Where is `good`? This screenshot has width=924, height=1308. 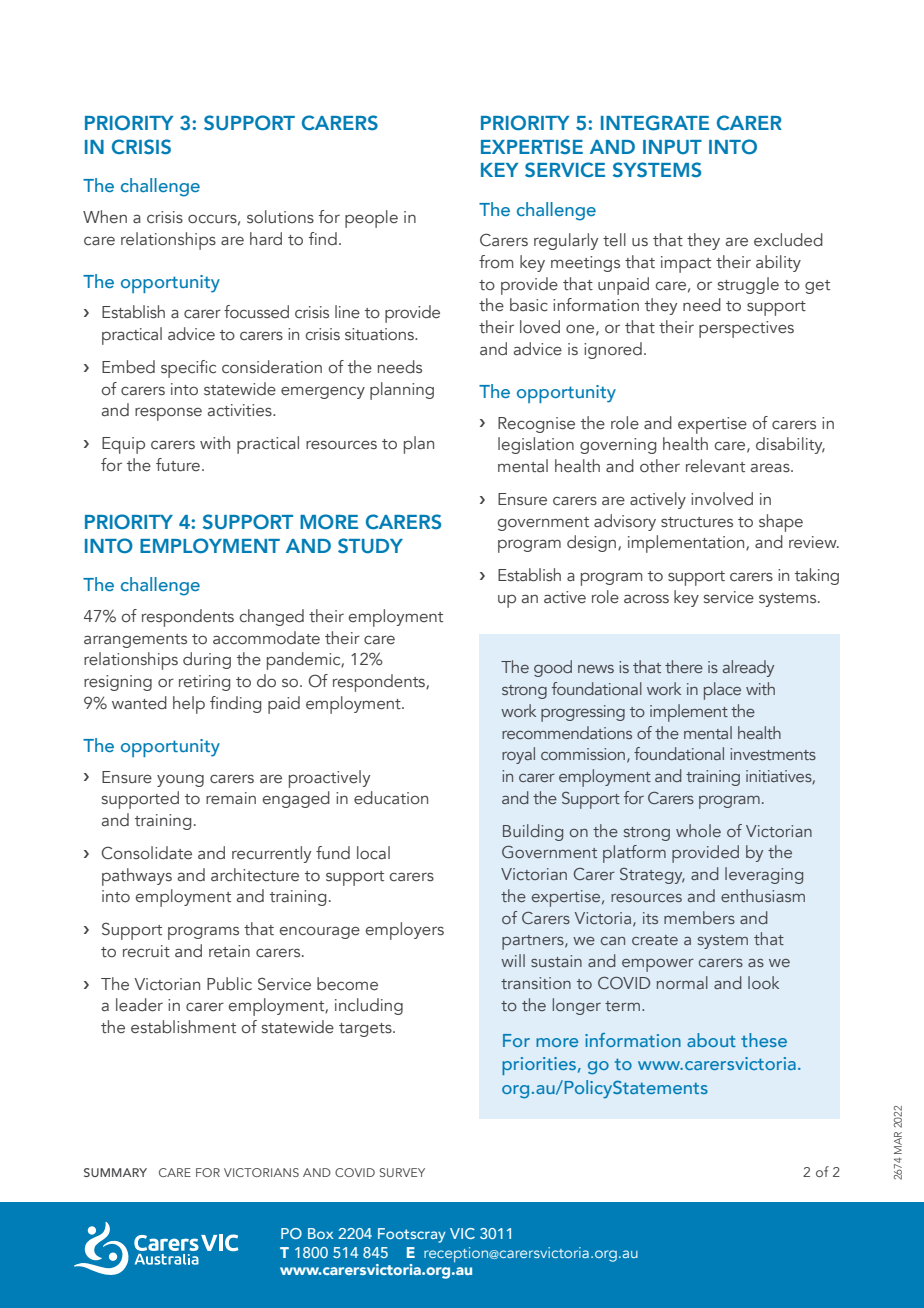 good is located at coordinates (553, 668).
